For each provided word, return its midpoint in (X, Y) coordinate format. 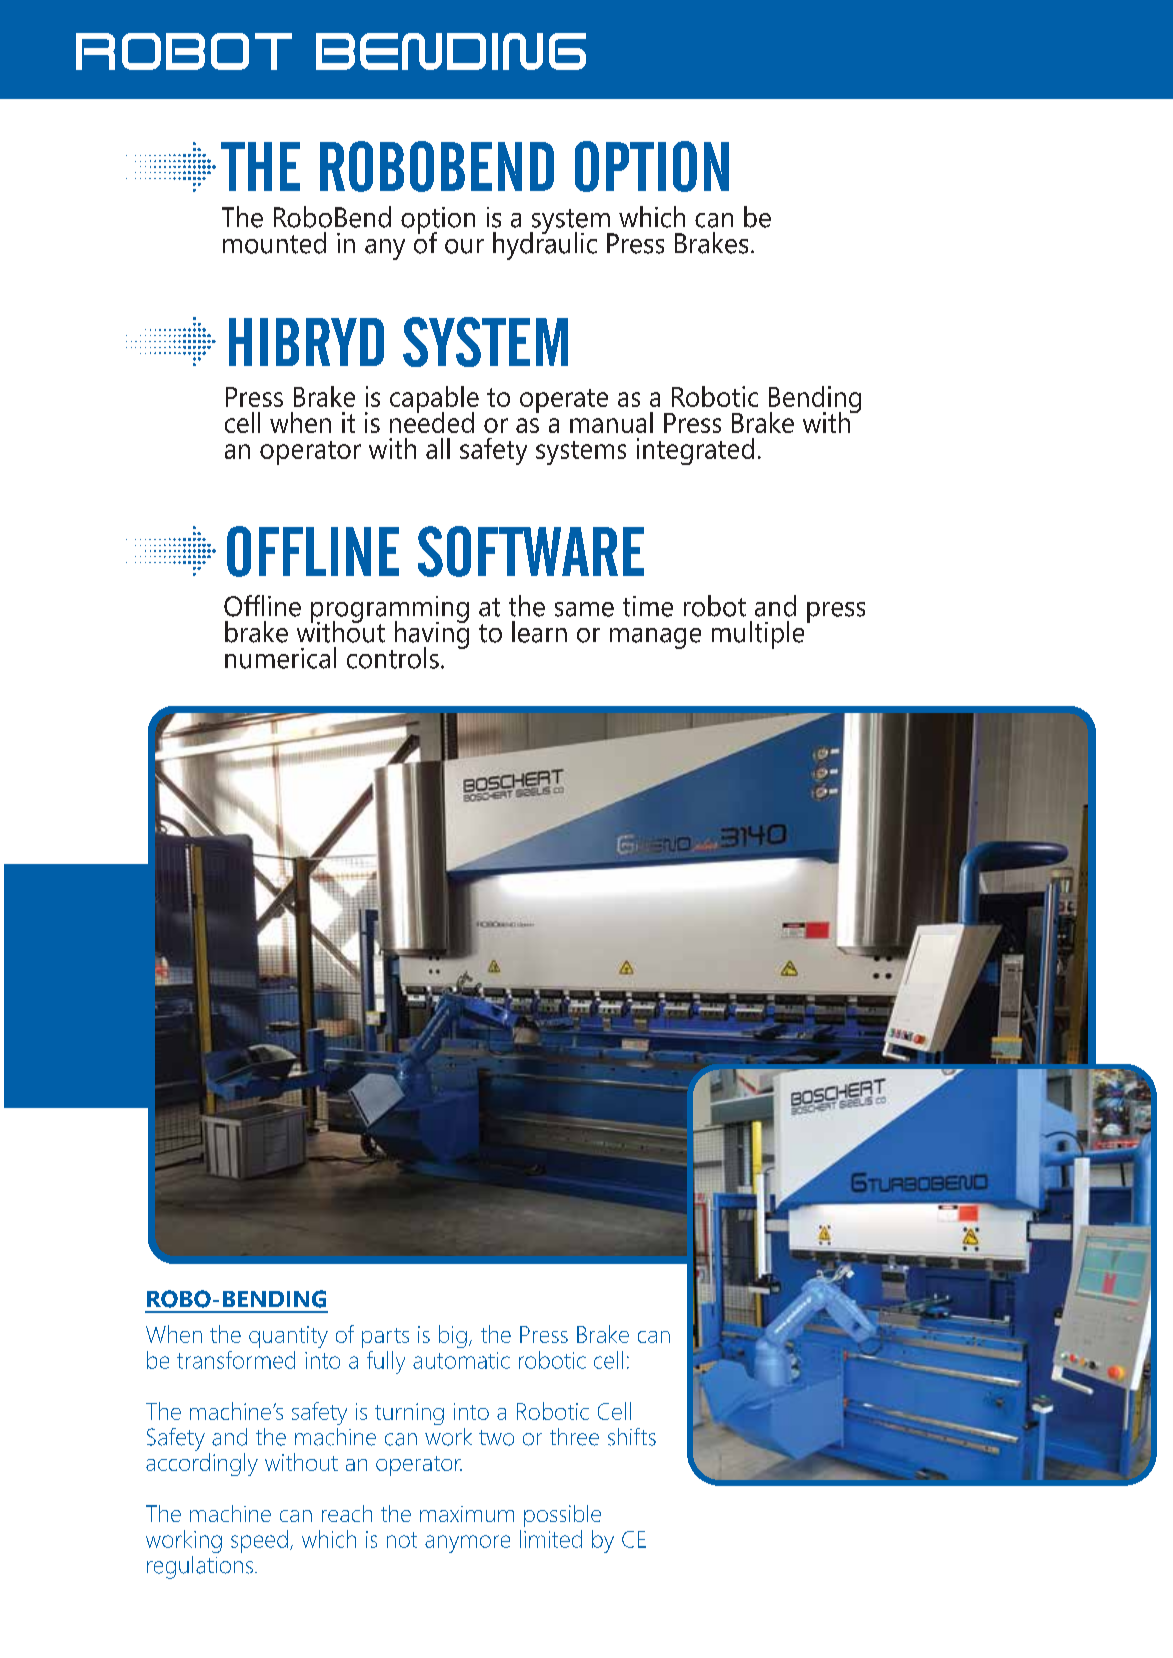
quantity (288, 1337)
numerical (280, 658)
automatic (461, 1360)
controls (393, 658)
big (453, 1336)
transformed (236, 1360)
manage (655, 638)
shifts (632, 1437)
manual (611, 422)
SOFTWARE (531, 551)
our (464, 246)
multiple (758, 635)
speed (259, 1541)
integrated (695, 451)
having (430, 635)
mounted (274, 243)
